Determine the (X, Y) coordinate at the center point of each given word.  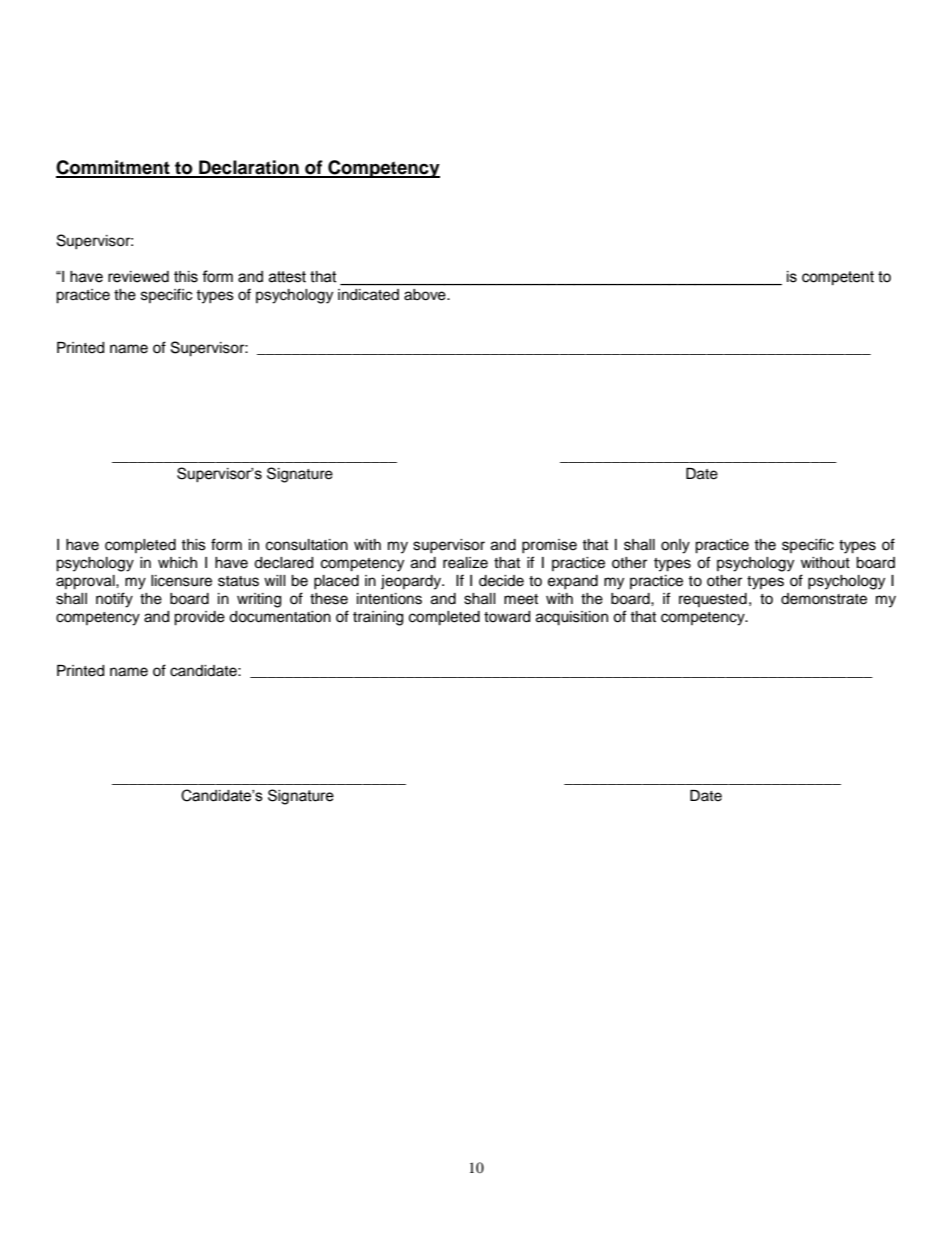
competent (838, 278)
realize (465, 563)
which (177, 563)
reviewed (138, 277)
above (426, 294)
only (675, 546)
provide (199, 618)
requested (713, 600)
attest (287, 277)
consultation (307, 545)
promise (549, 546)
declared (283, 563)
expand (573, 582)
